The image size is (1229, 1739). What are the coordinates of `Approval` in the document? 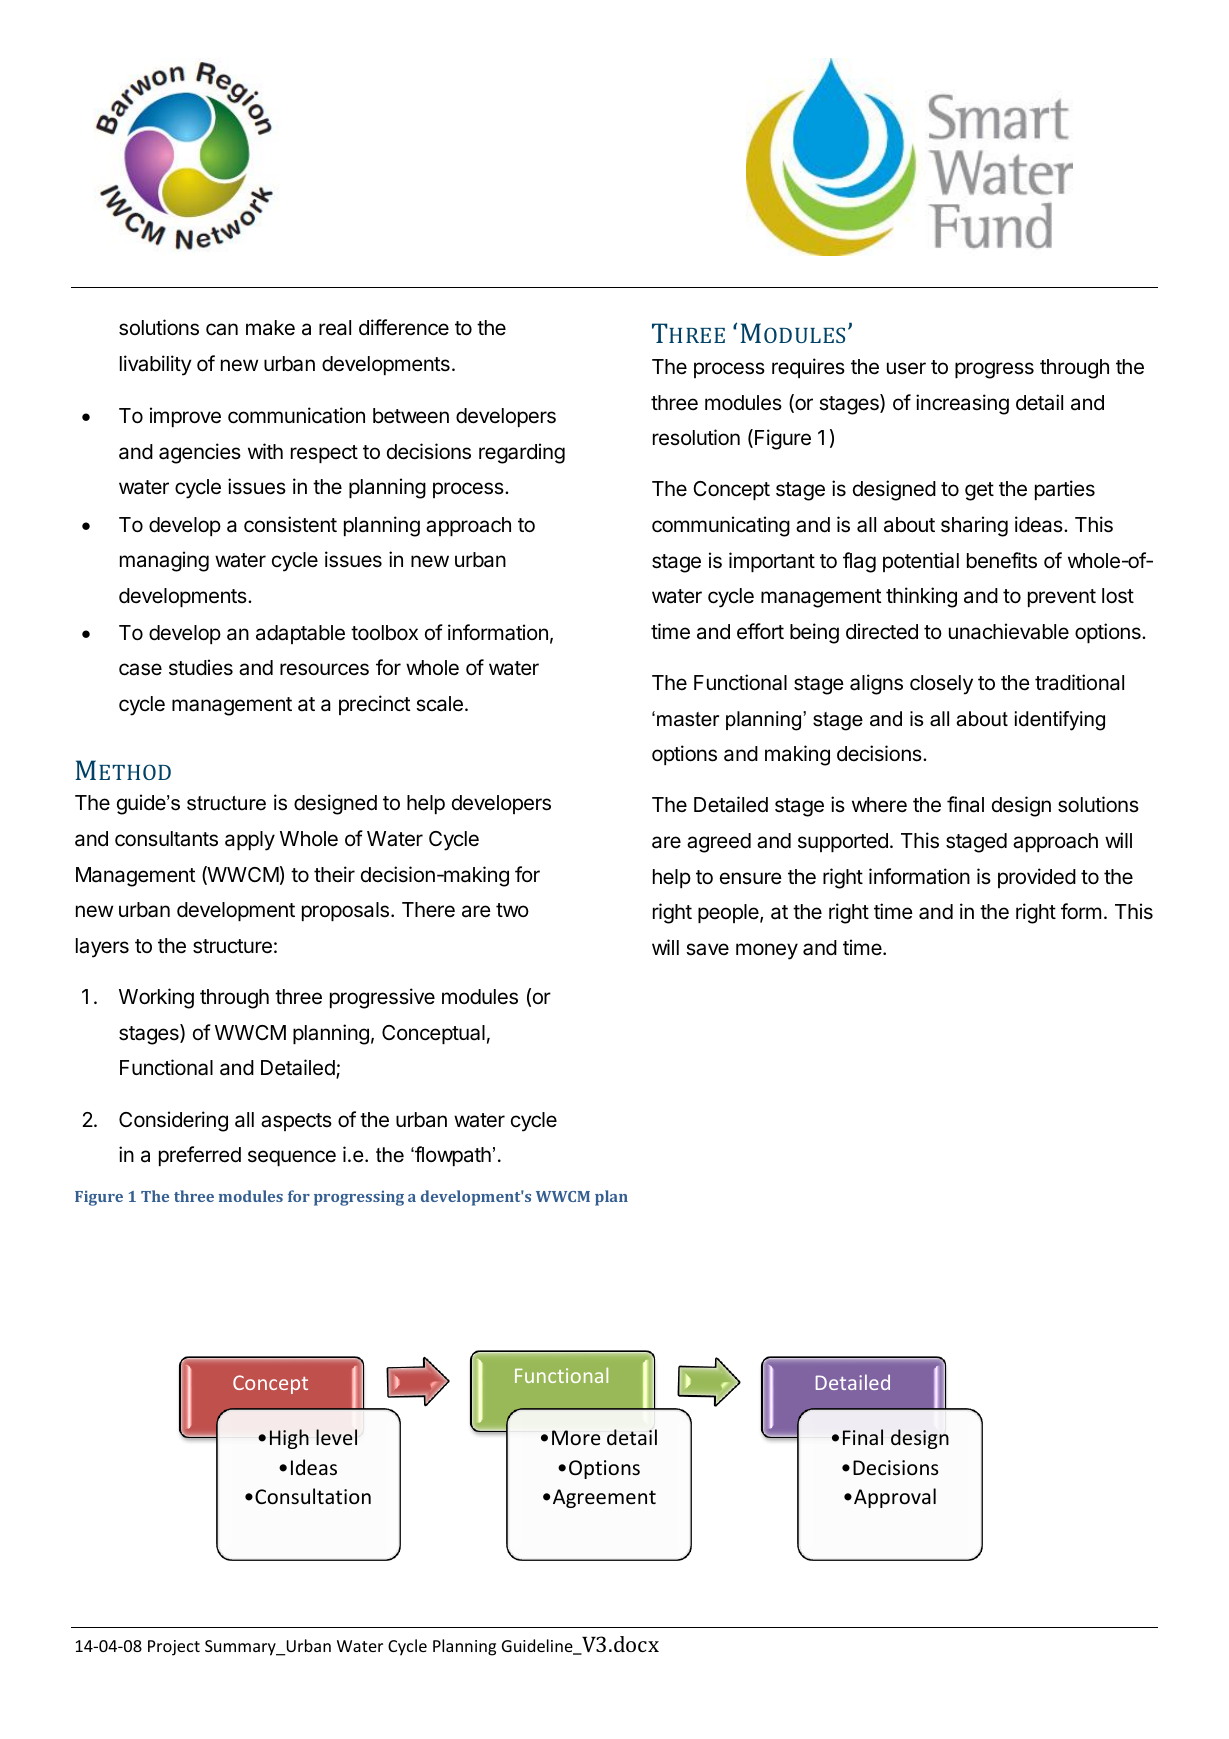 It's located at (895, 1498).
